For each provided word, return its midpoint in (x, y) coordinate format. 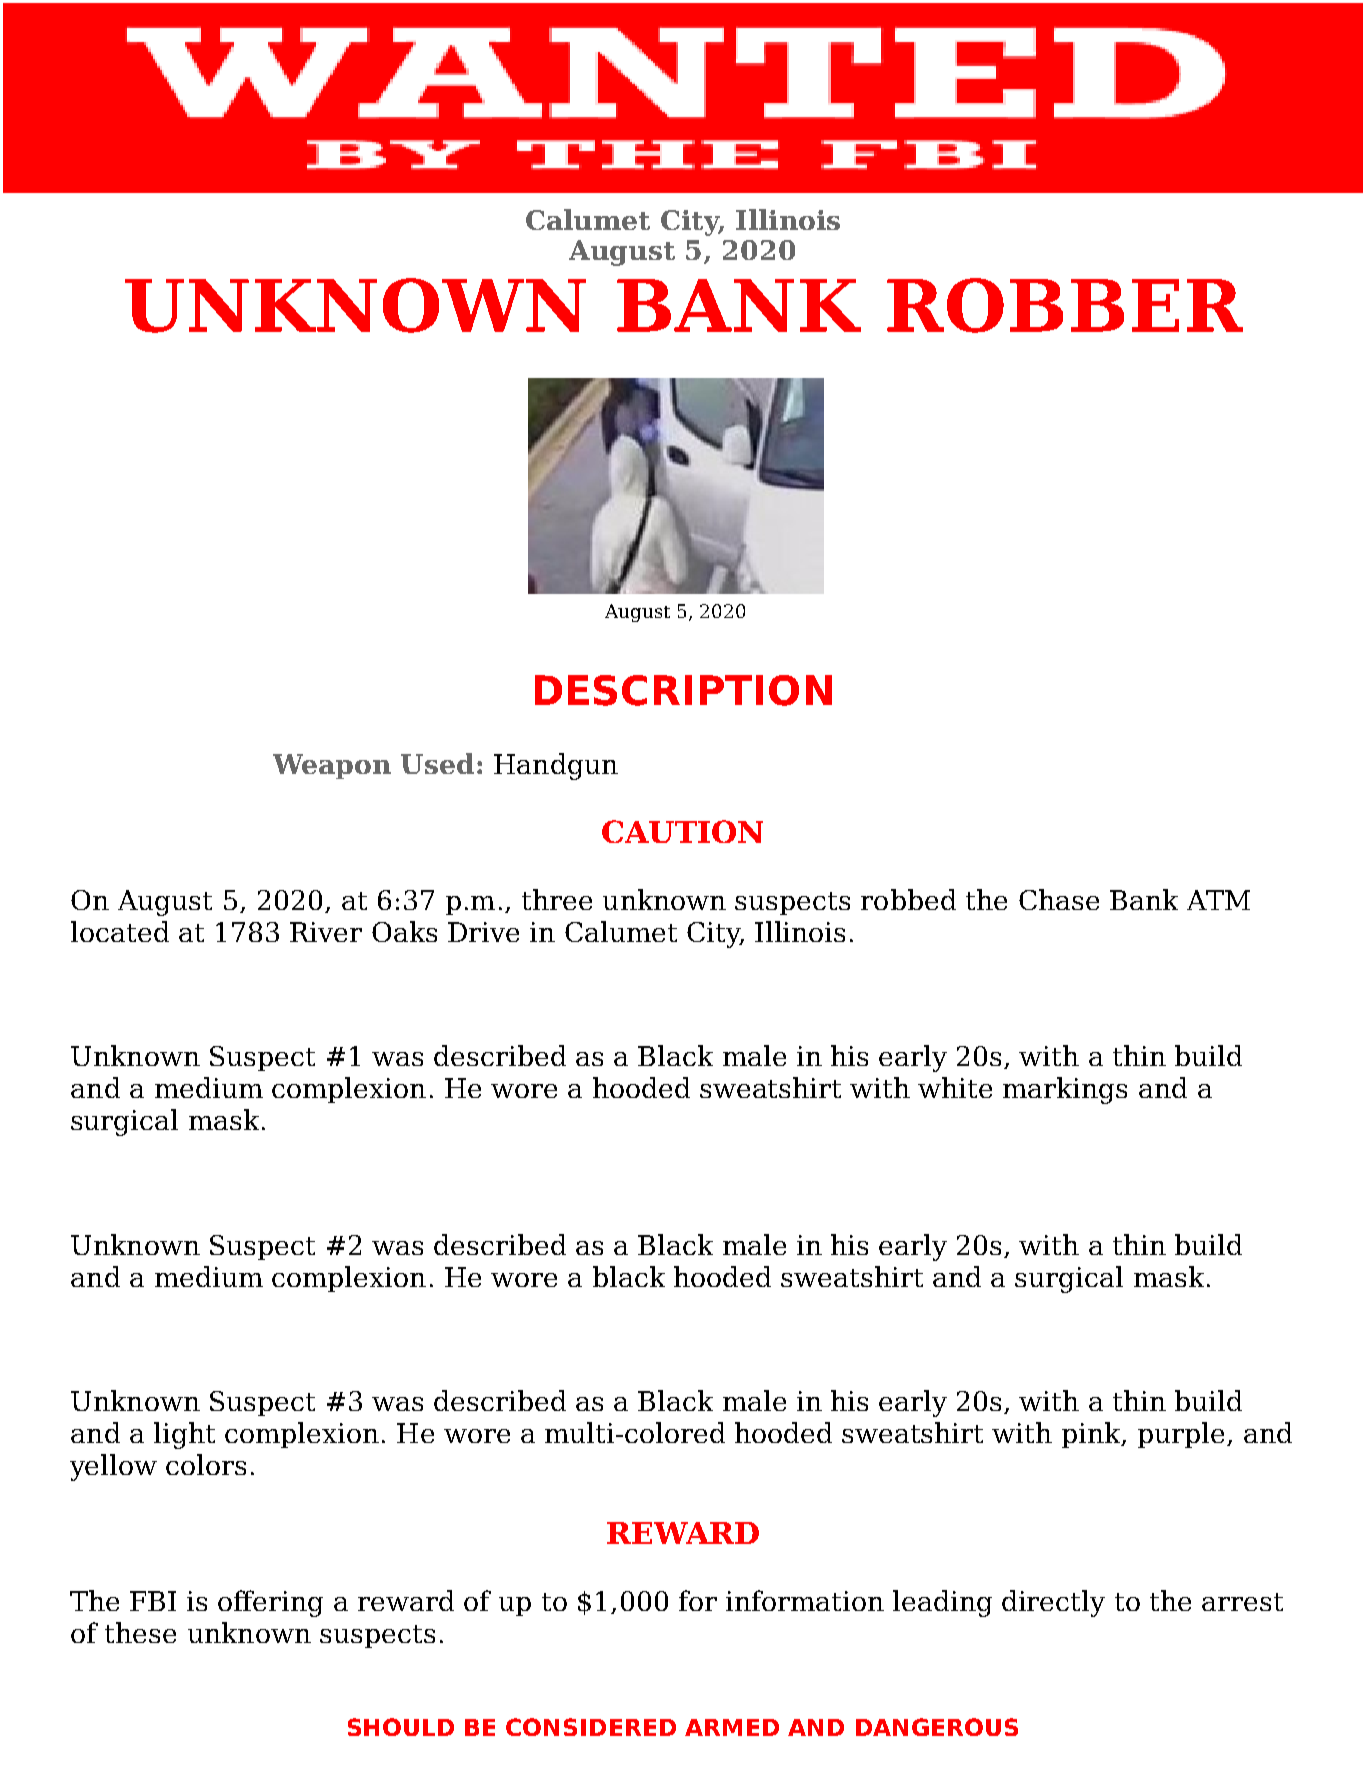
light (184, 1435)
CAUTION (682, 831)
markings (1065, 1090)
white (955, 1087)
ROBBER (1065, 305)
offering (270, 1603)
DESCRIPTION (683, 690)
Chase (1059, 899)
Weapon (332, 766)
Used (437, 763)
